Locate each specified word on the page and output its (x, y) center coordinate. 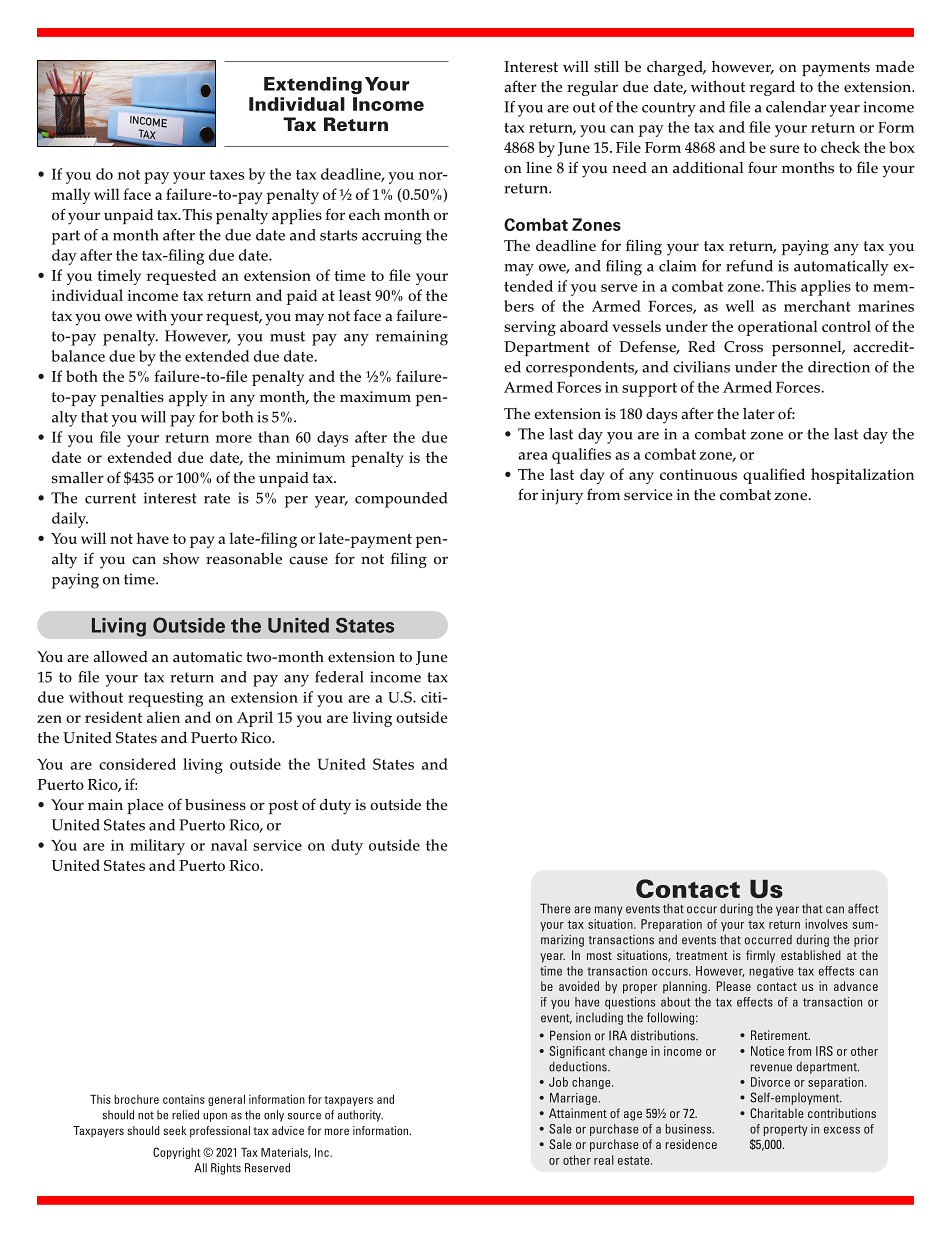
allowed (120, 656)
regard (772, 88)
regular (592, 88)
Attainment (578, 1113)
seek (174, 1130)
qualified (774, 476)
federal (339, 677)
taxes (226, 175)
